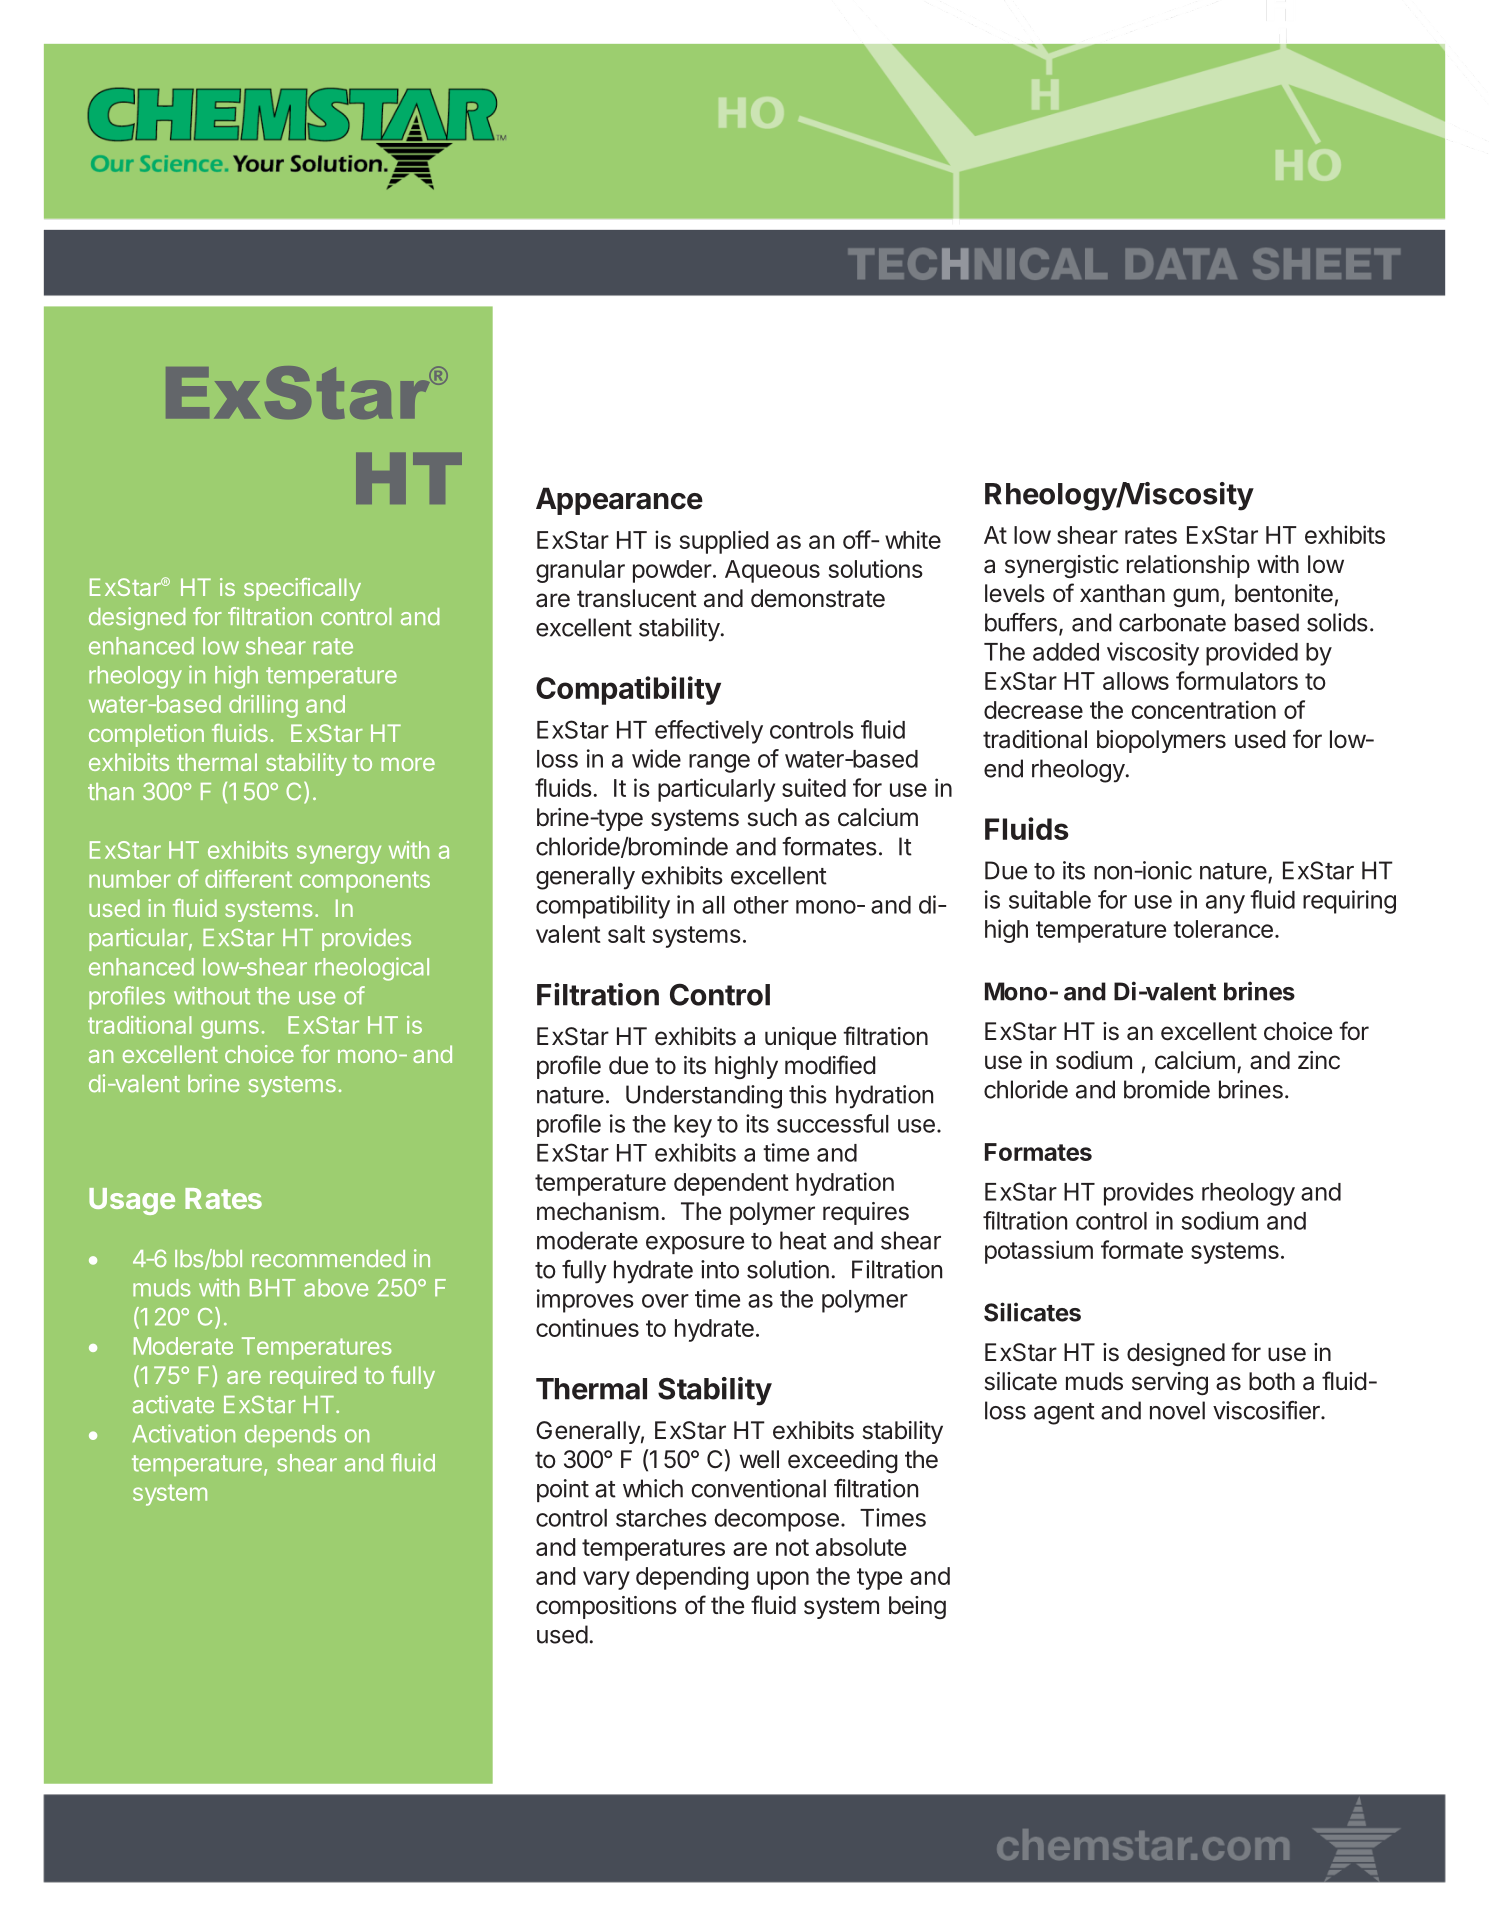 Image resolution: width=1489 pixels, height=1926 pixels. I want to click on supplied, so click(724, 542).
